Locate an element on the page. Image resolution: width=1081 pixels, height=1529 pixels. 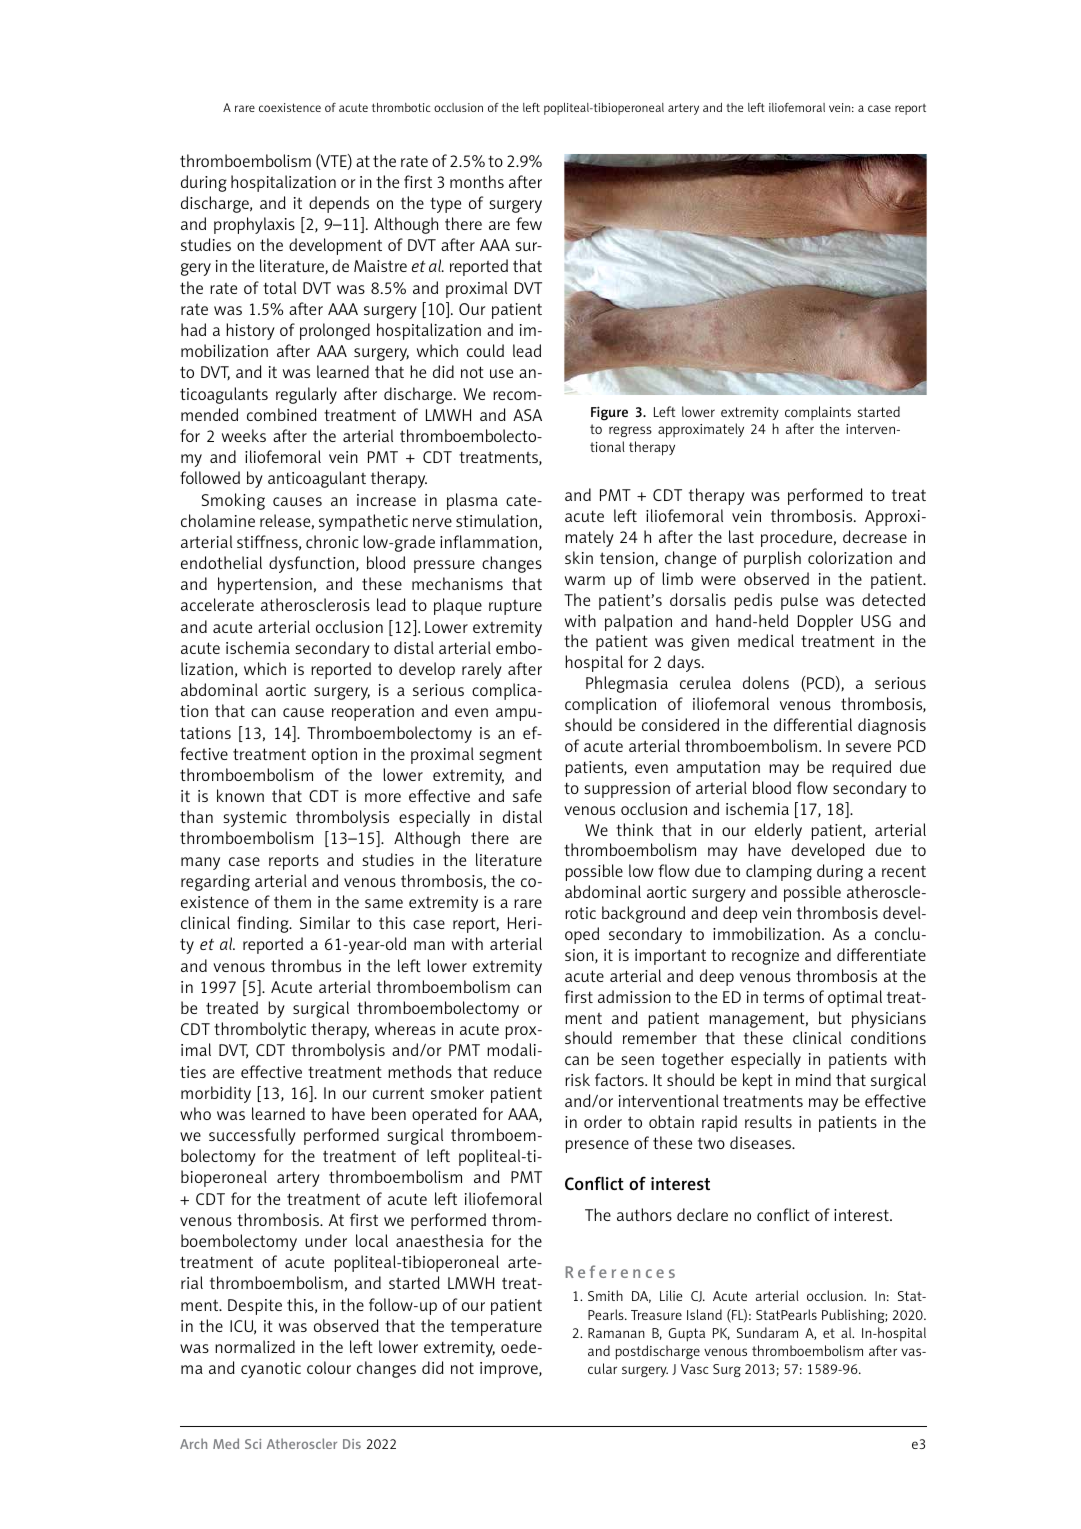
finding is located at coordinates (264, 924).
